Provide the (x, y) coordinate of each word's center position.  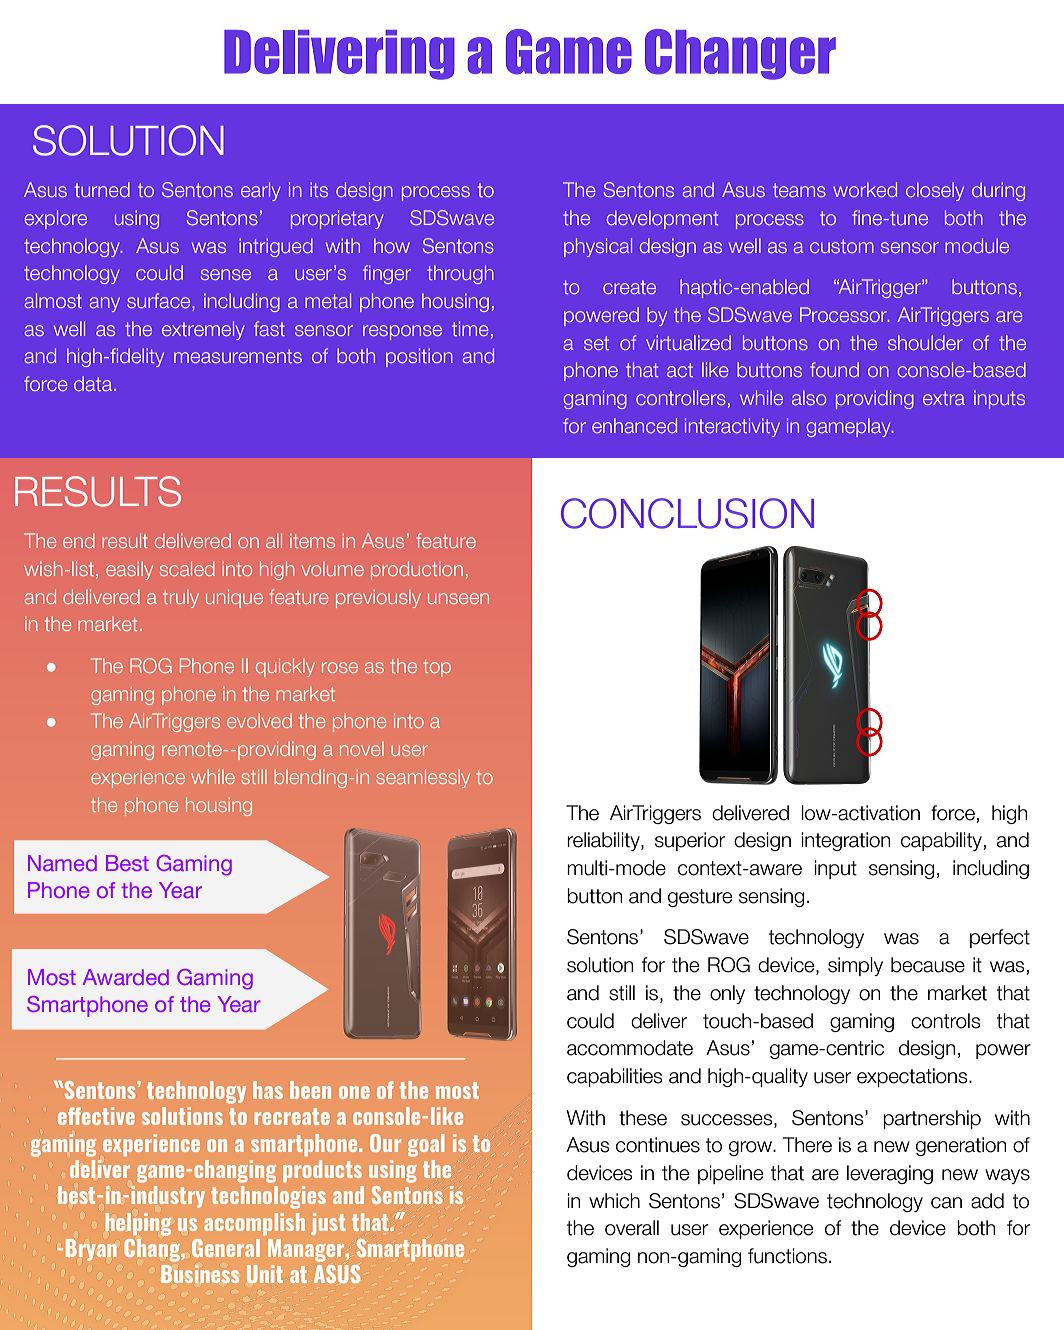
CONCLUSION (687, 513)
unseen (458, 598)
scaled (187, 568)
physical (598, 247)
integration (845, 841)
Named (62, 863)
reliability (604, 841)
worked (865, 189)
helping (139, 1224)
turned (102, 189)
